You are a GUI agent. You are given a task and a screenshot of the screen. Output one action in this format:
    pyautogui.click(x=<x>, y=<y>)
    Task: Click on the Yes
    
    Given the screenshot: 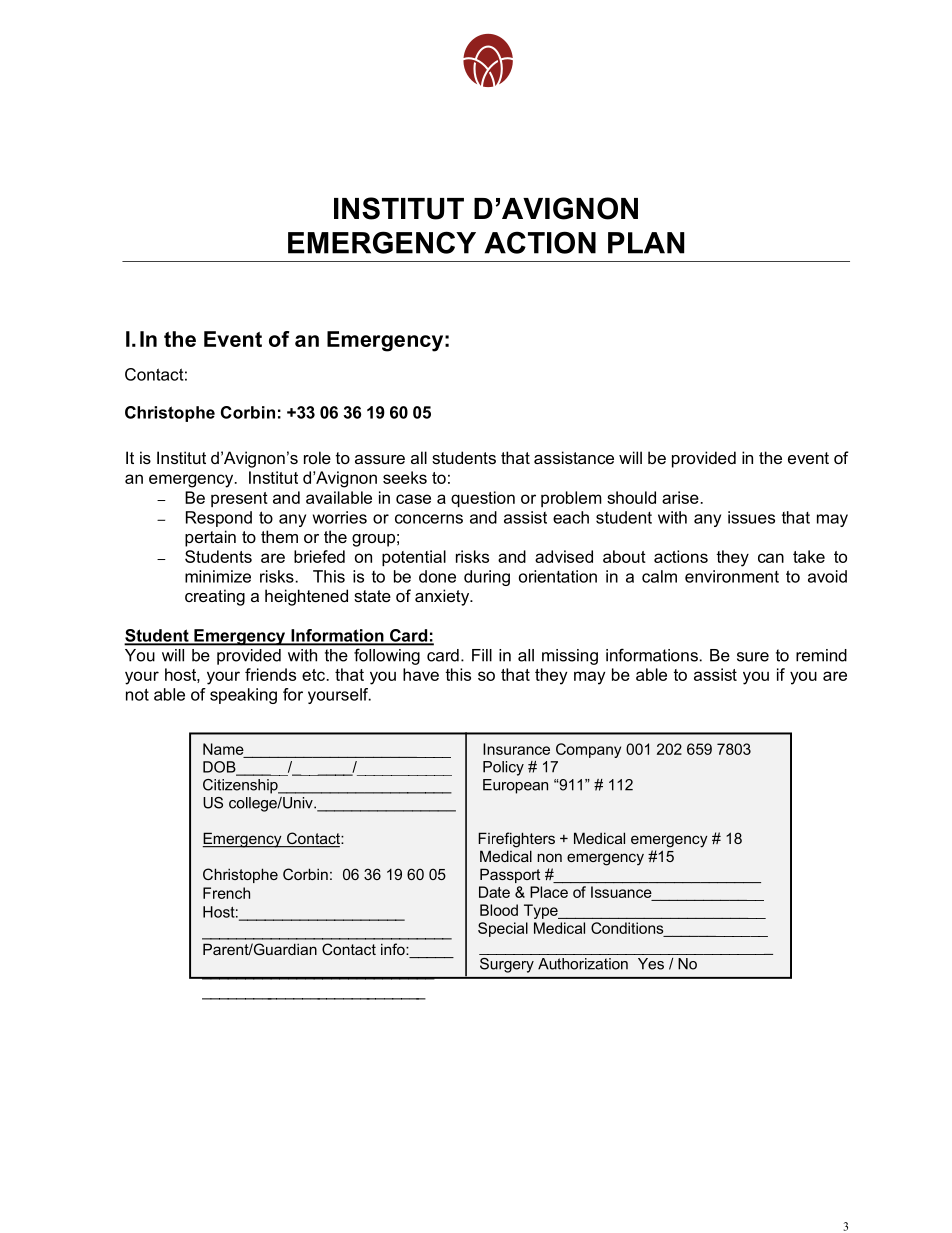 What is the action you would take?
    pyautogui.click(x=651, y=964)
